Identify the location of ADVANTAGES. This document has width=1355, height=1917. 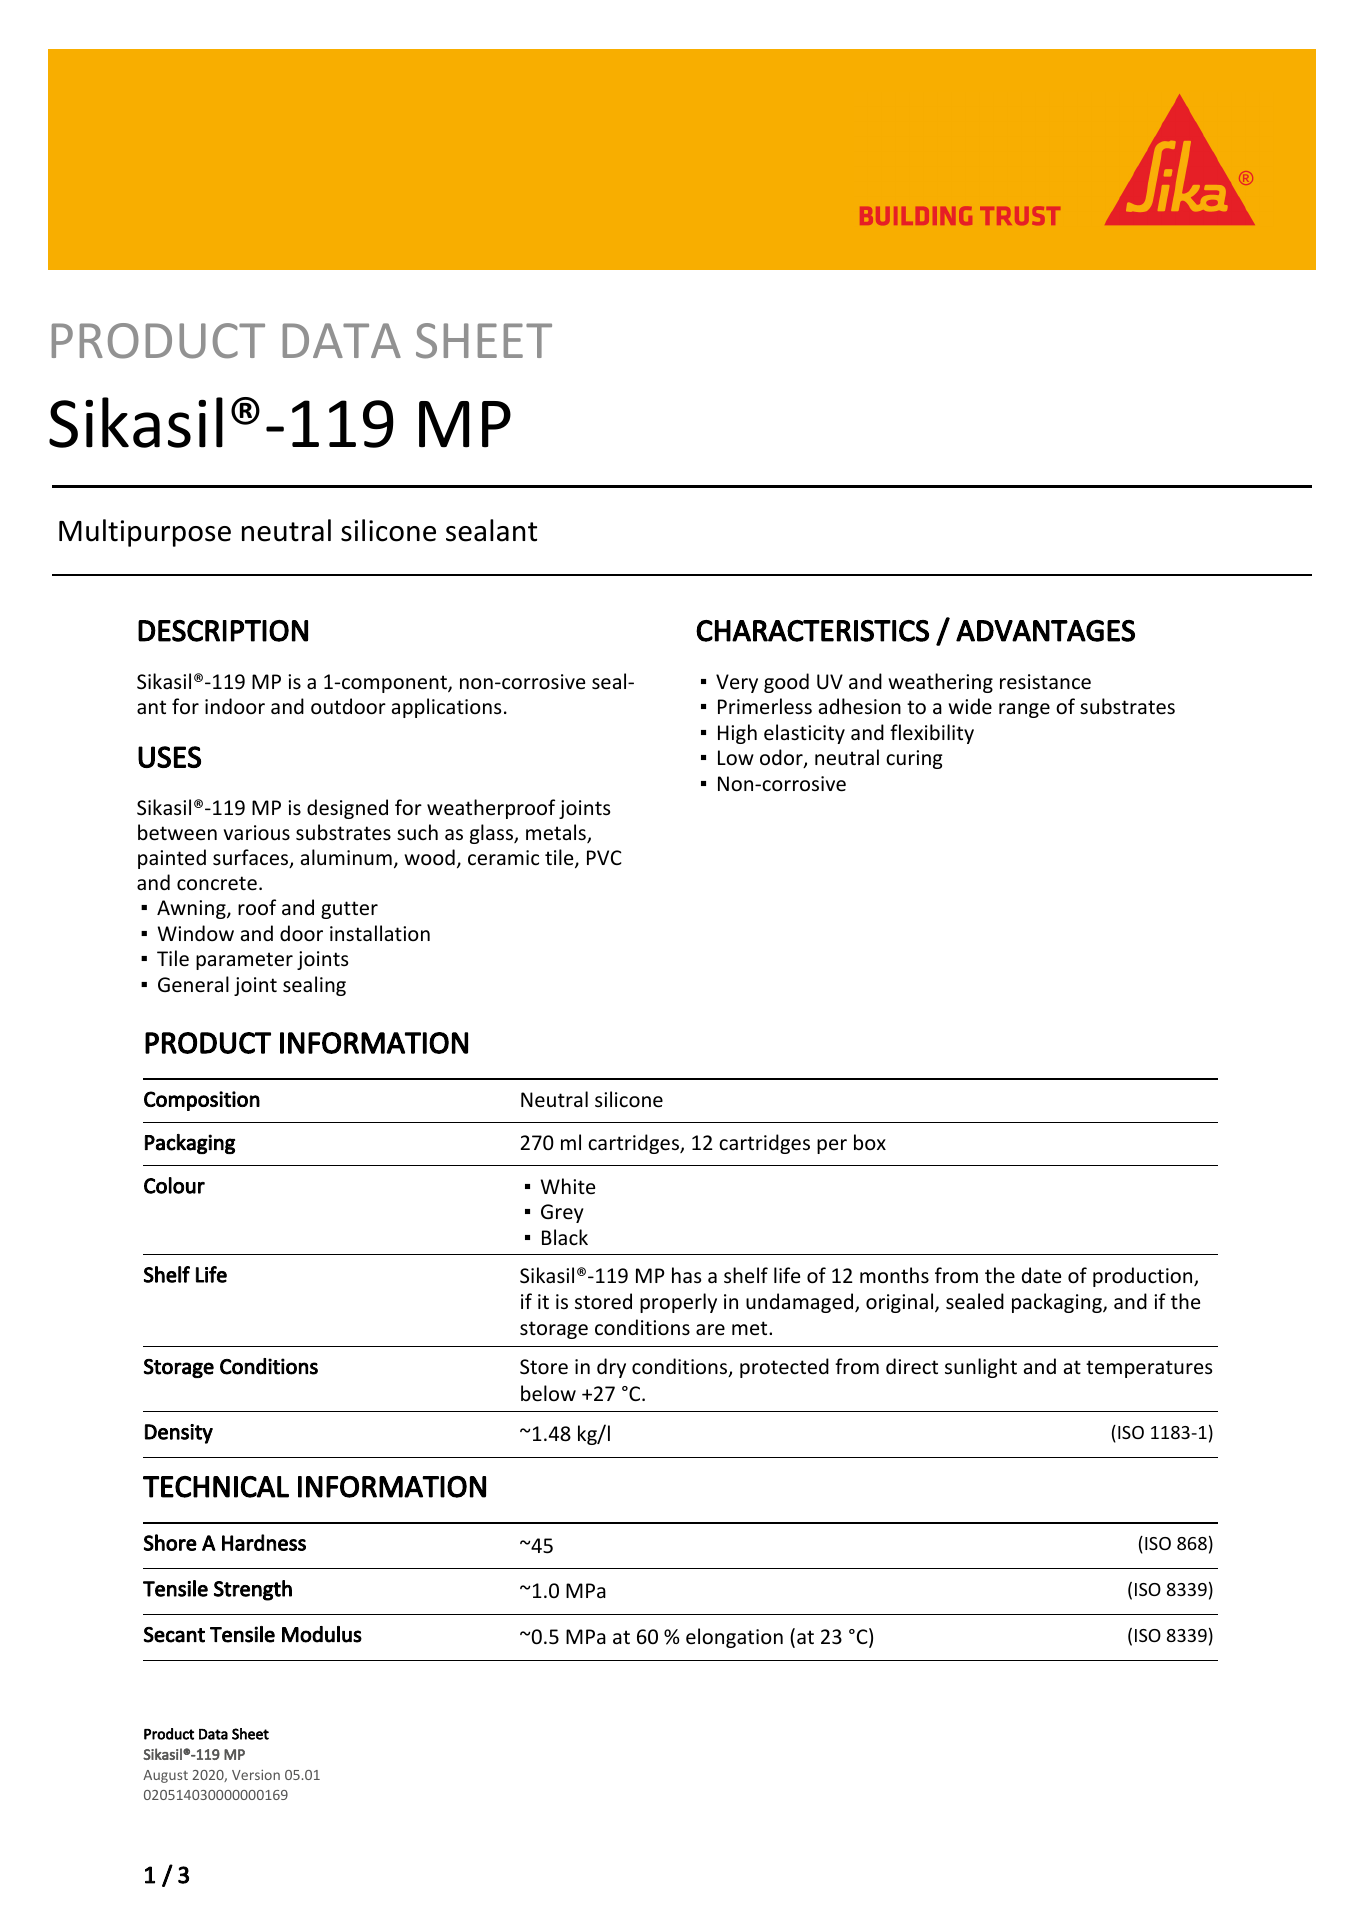
(1045, 631).
